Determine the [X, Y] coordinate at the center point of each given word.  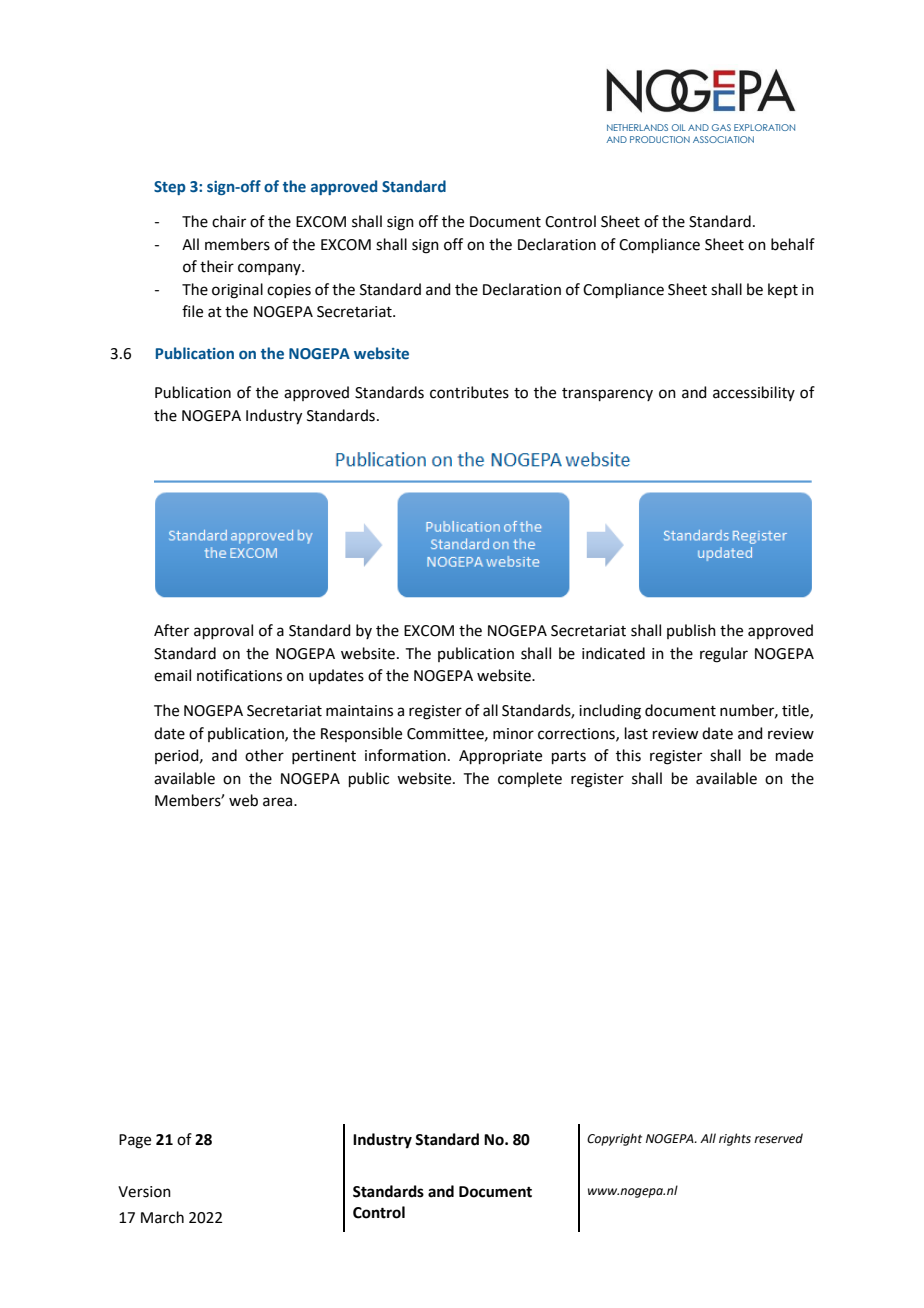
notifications [239, 675]
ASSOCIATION [723, 139]
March [162, 1217]
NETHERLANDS [637, 127]
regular [724, 655]
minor [513, 734]
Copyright [614, 1139]
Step [170, 188]
